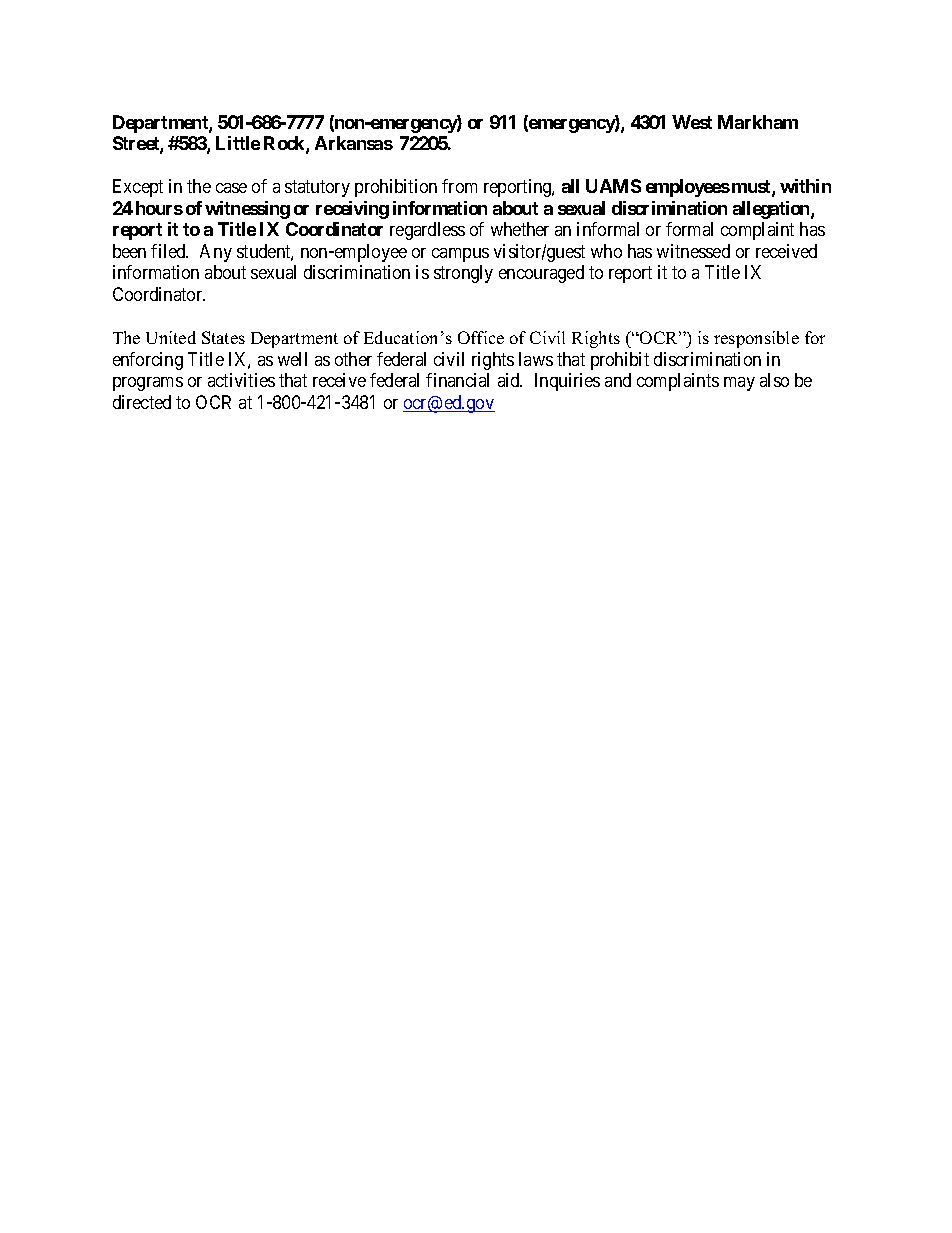  I want to click on case, so click(231, 188).
